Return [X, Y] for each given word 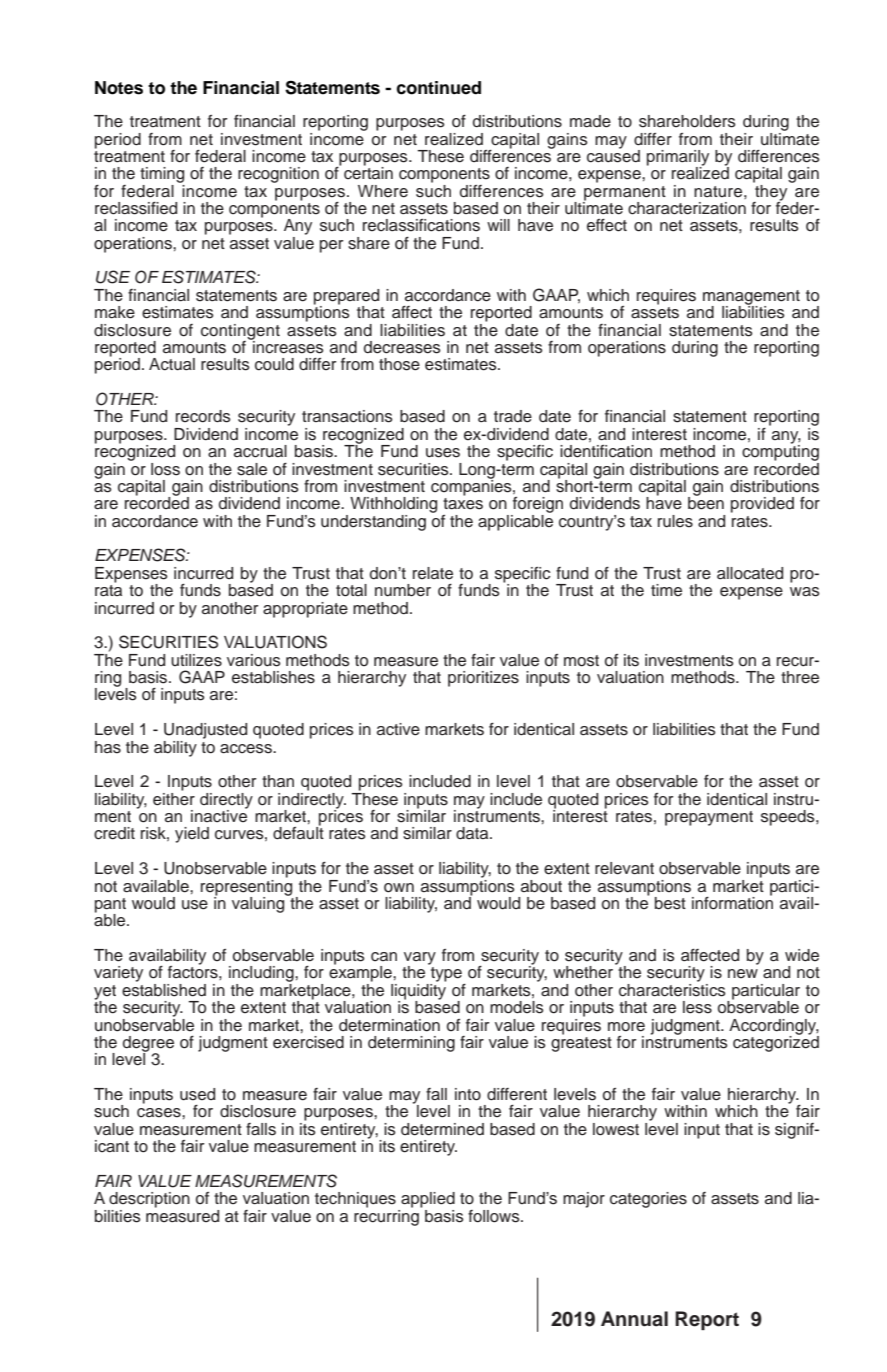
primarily [678, 159]
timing [162, 175]
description [149, 1200]
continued [439, 88]
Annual [634, 1319]
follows [495, 1216]
